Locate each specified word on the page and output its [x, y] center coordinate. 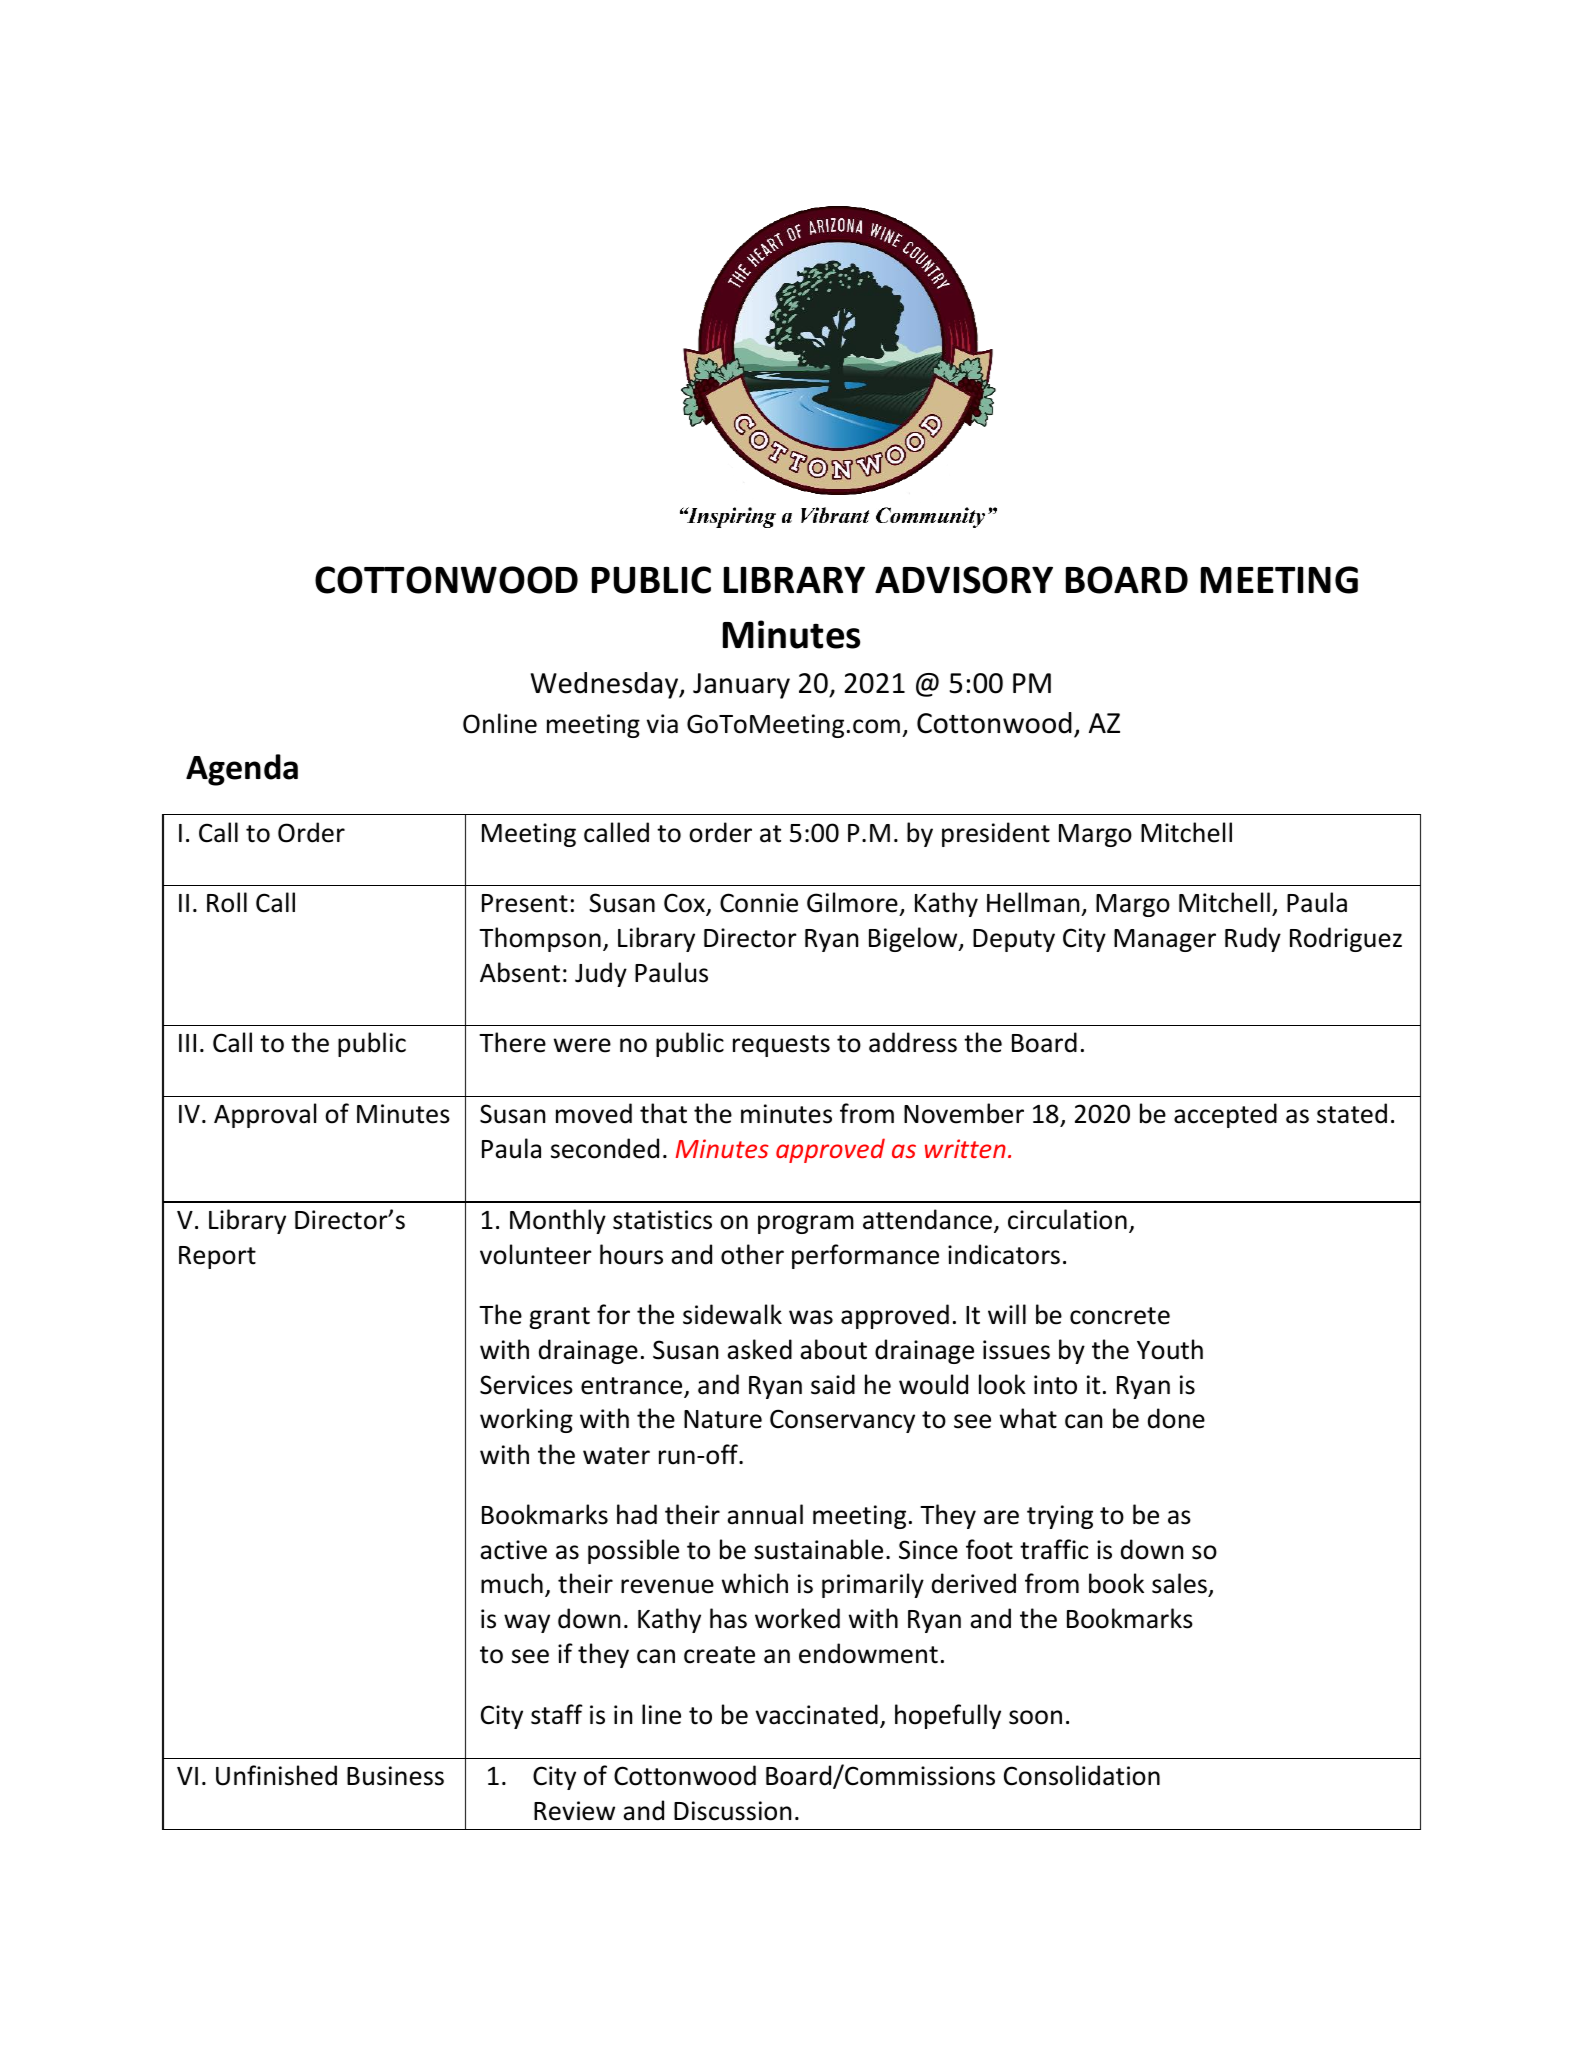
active [513, 1550]
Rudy [1253, 939]
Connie [759, 903]
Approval [265, 1115]
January [741, 686]
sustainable [818, 1549]
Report [217, 1257]
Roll [227, 902]
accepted [1225, 1115]
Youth [1170, 1349]
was [811, 1317]
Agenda [242, 770]
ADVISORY [964, 580]
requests [781, 1046]
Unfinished [276, 1775]
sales [1180, 1585]
